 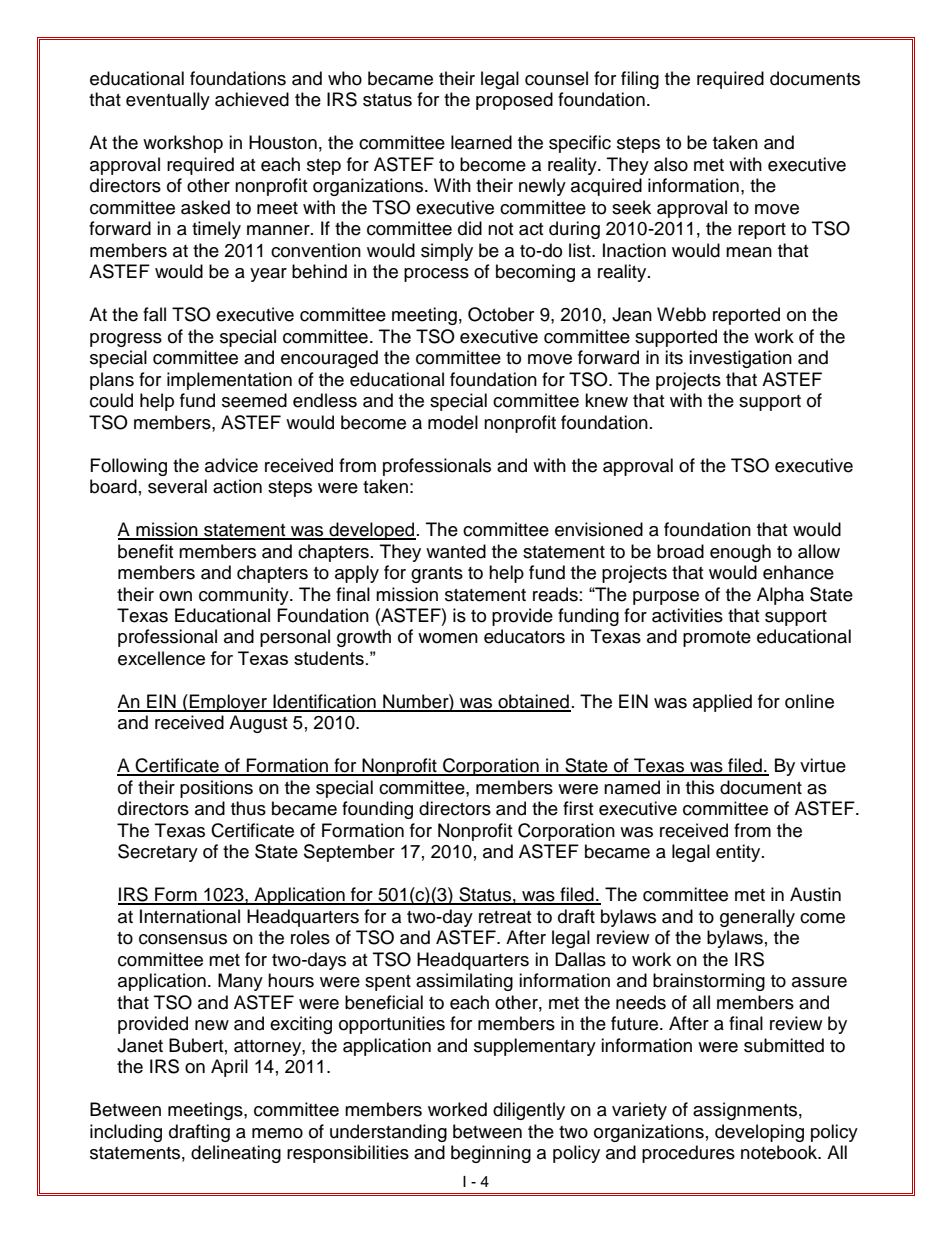 What do you see at coordinates (717, 639) in the screenshot?
I see `promote` at bounding box center [717, 639].
